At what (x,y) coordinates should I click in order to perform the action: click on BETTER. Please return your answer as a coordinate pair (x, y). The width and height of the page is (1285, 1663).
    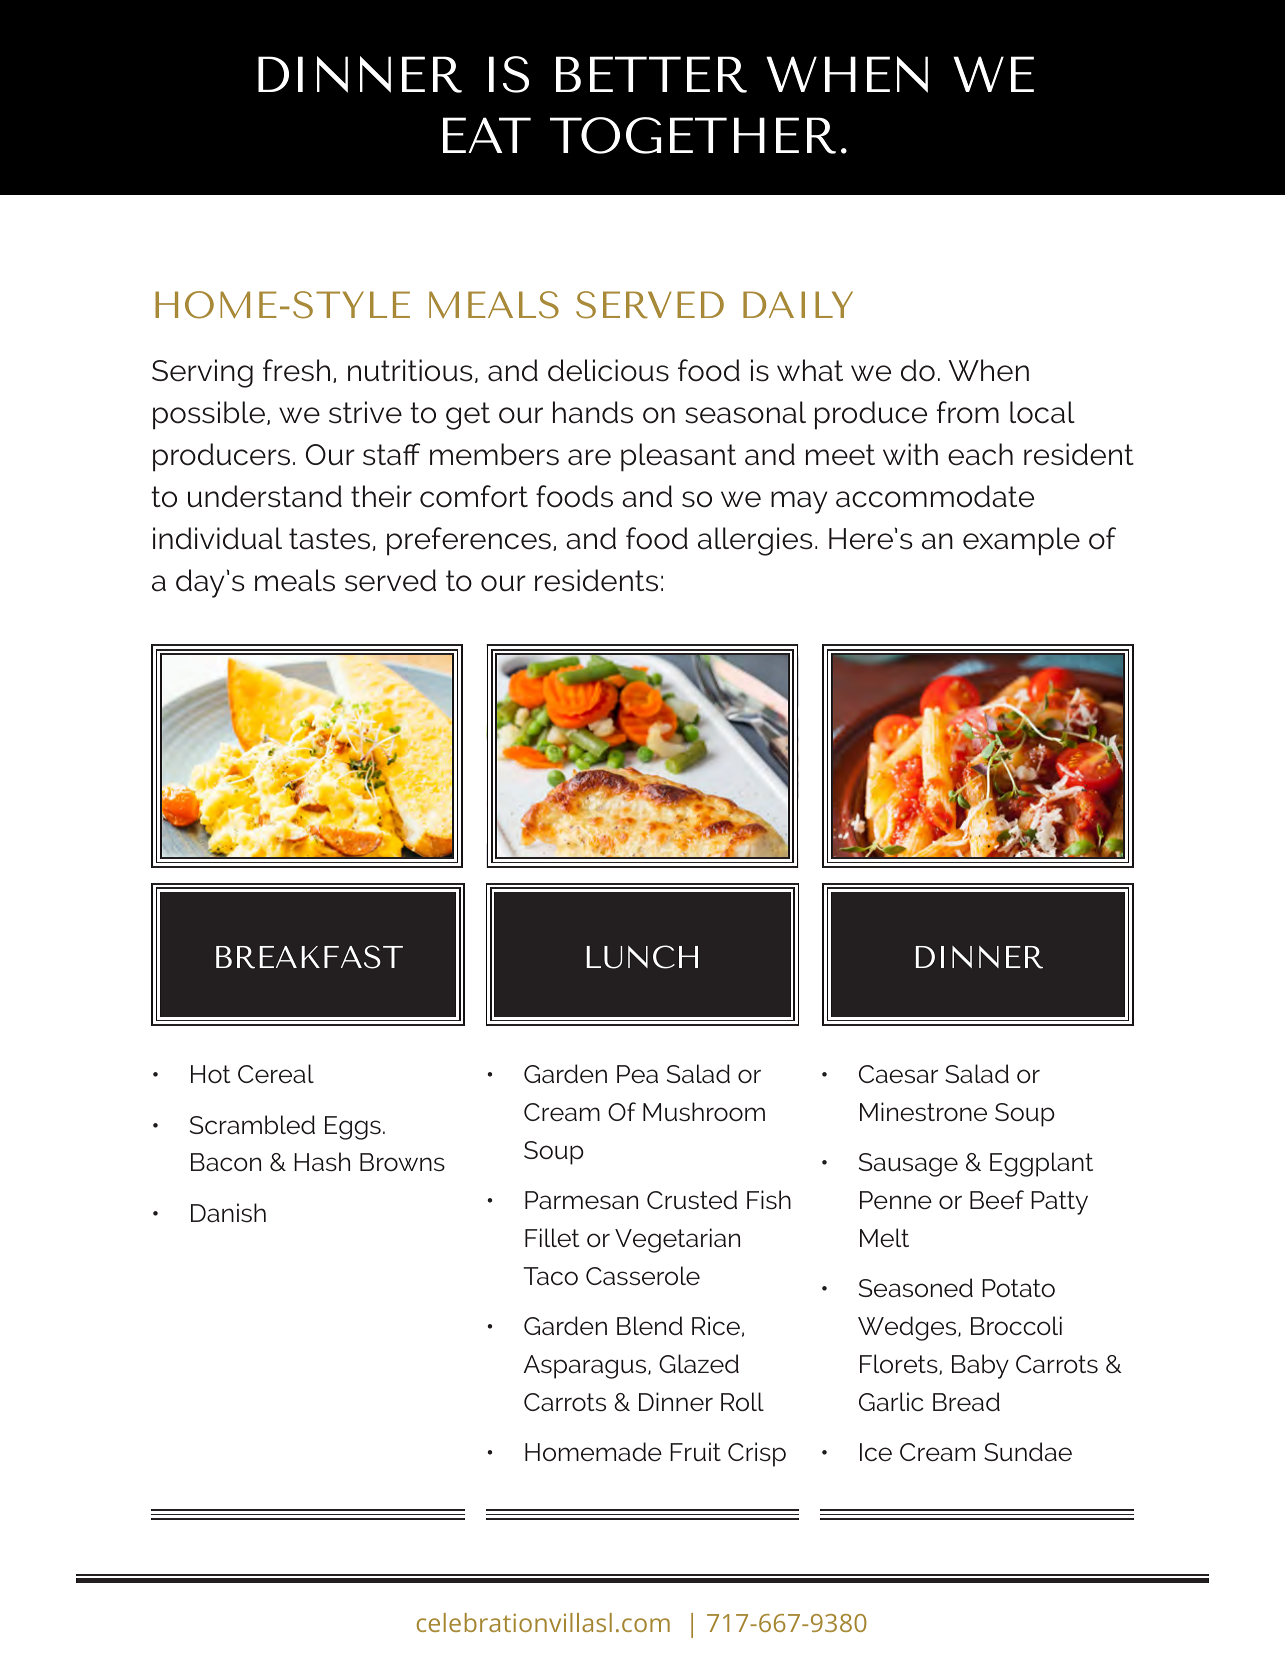
    Looking at the image, I should click on (651, 74).
